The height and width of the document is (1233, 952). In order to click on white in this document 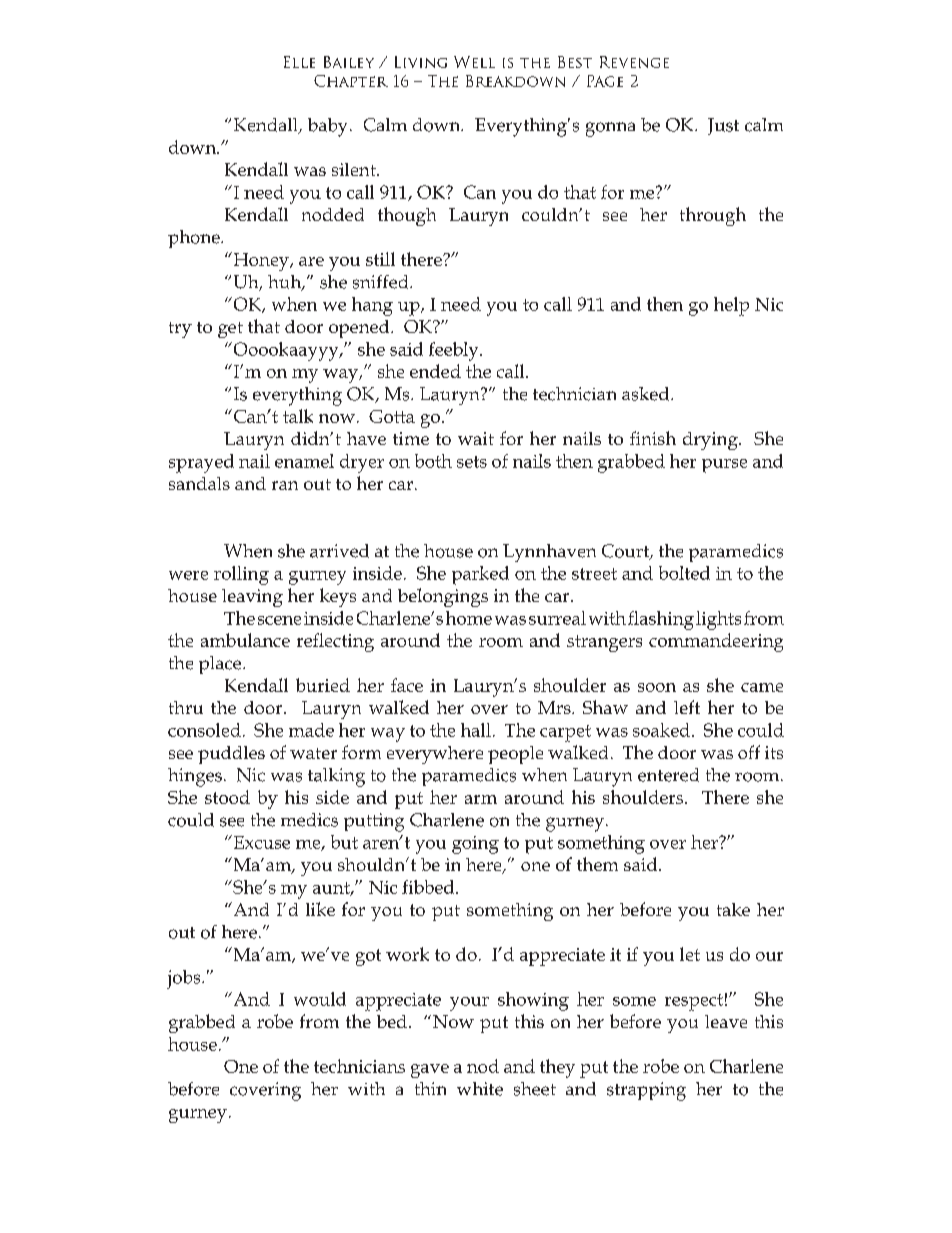, I will do `click(480, 1089)`.
